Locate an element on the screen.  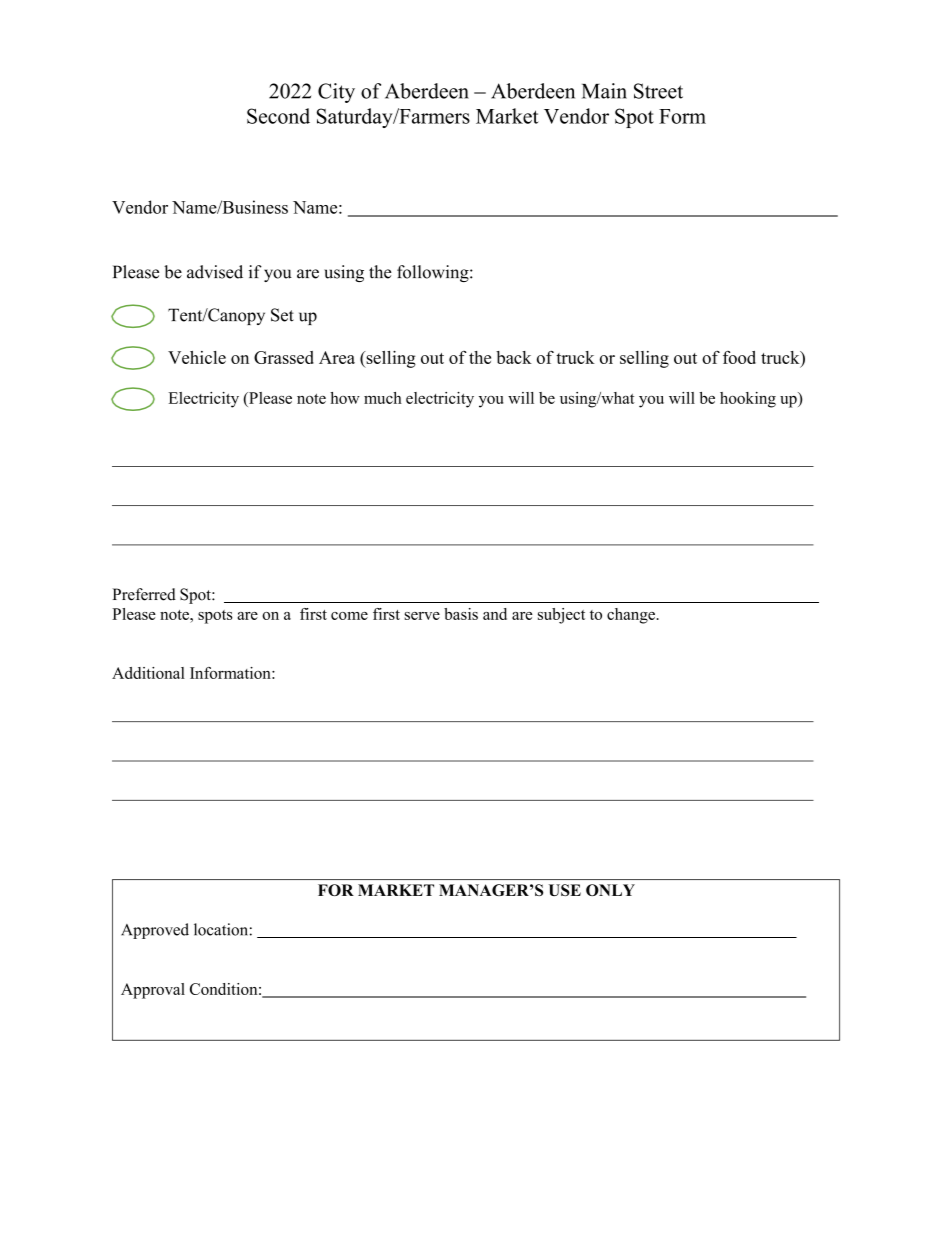
Additional is located at coordinates (148, 673).
